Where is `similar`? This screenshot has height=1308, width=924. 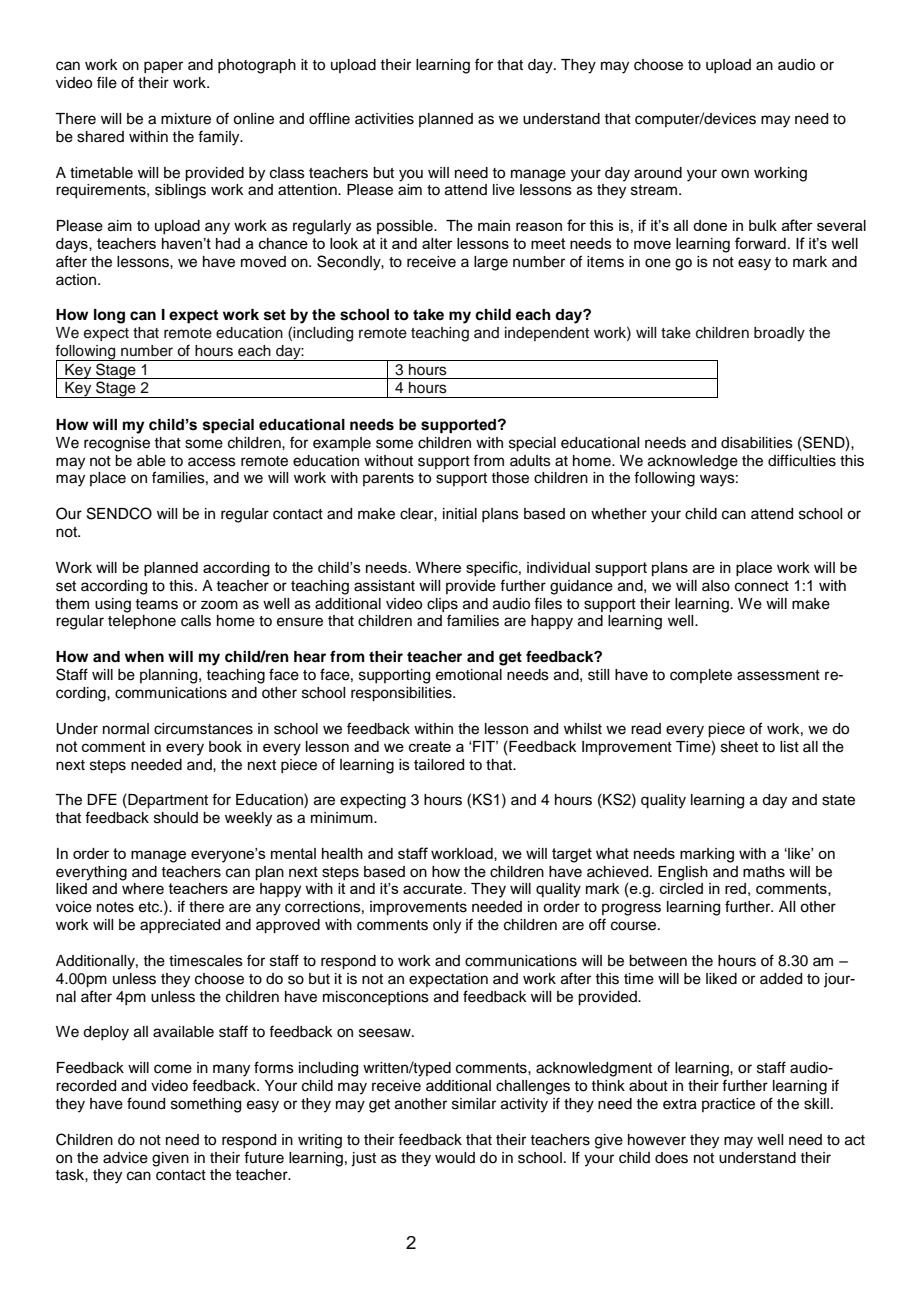
similar is located at coordinates (474, 1104).
